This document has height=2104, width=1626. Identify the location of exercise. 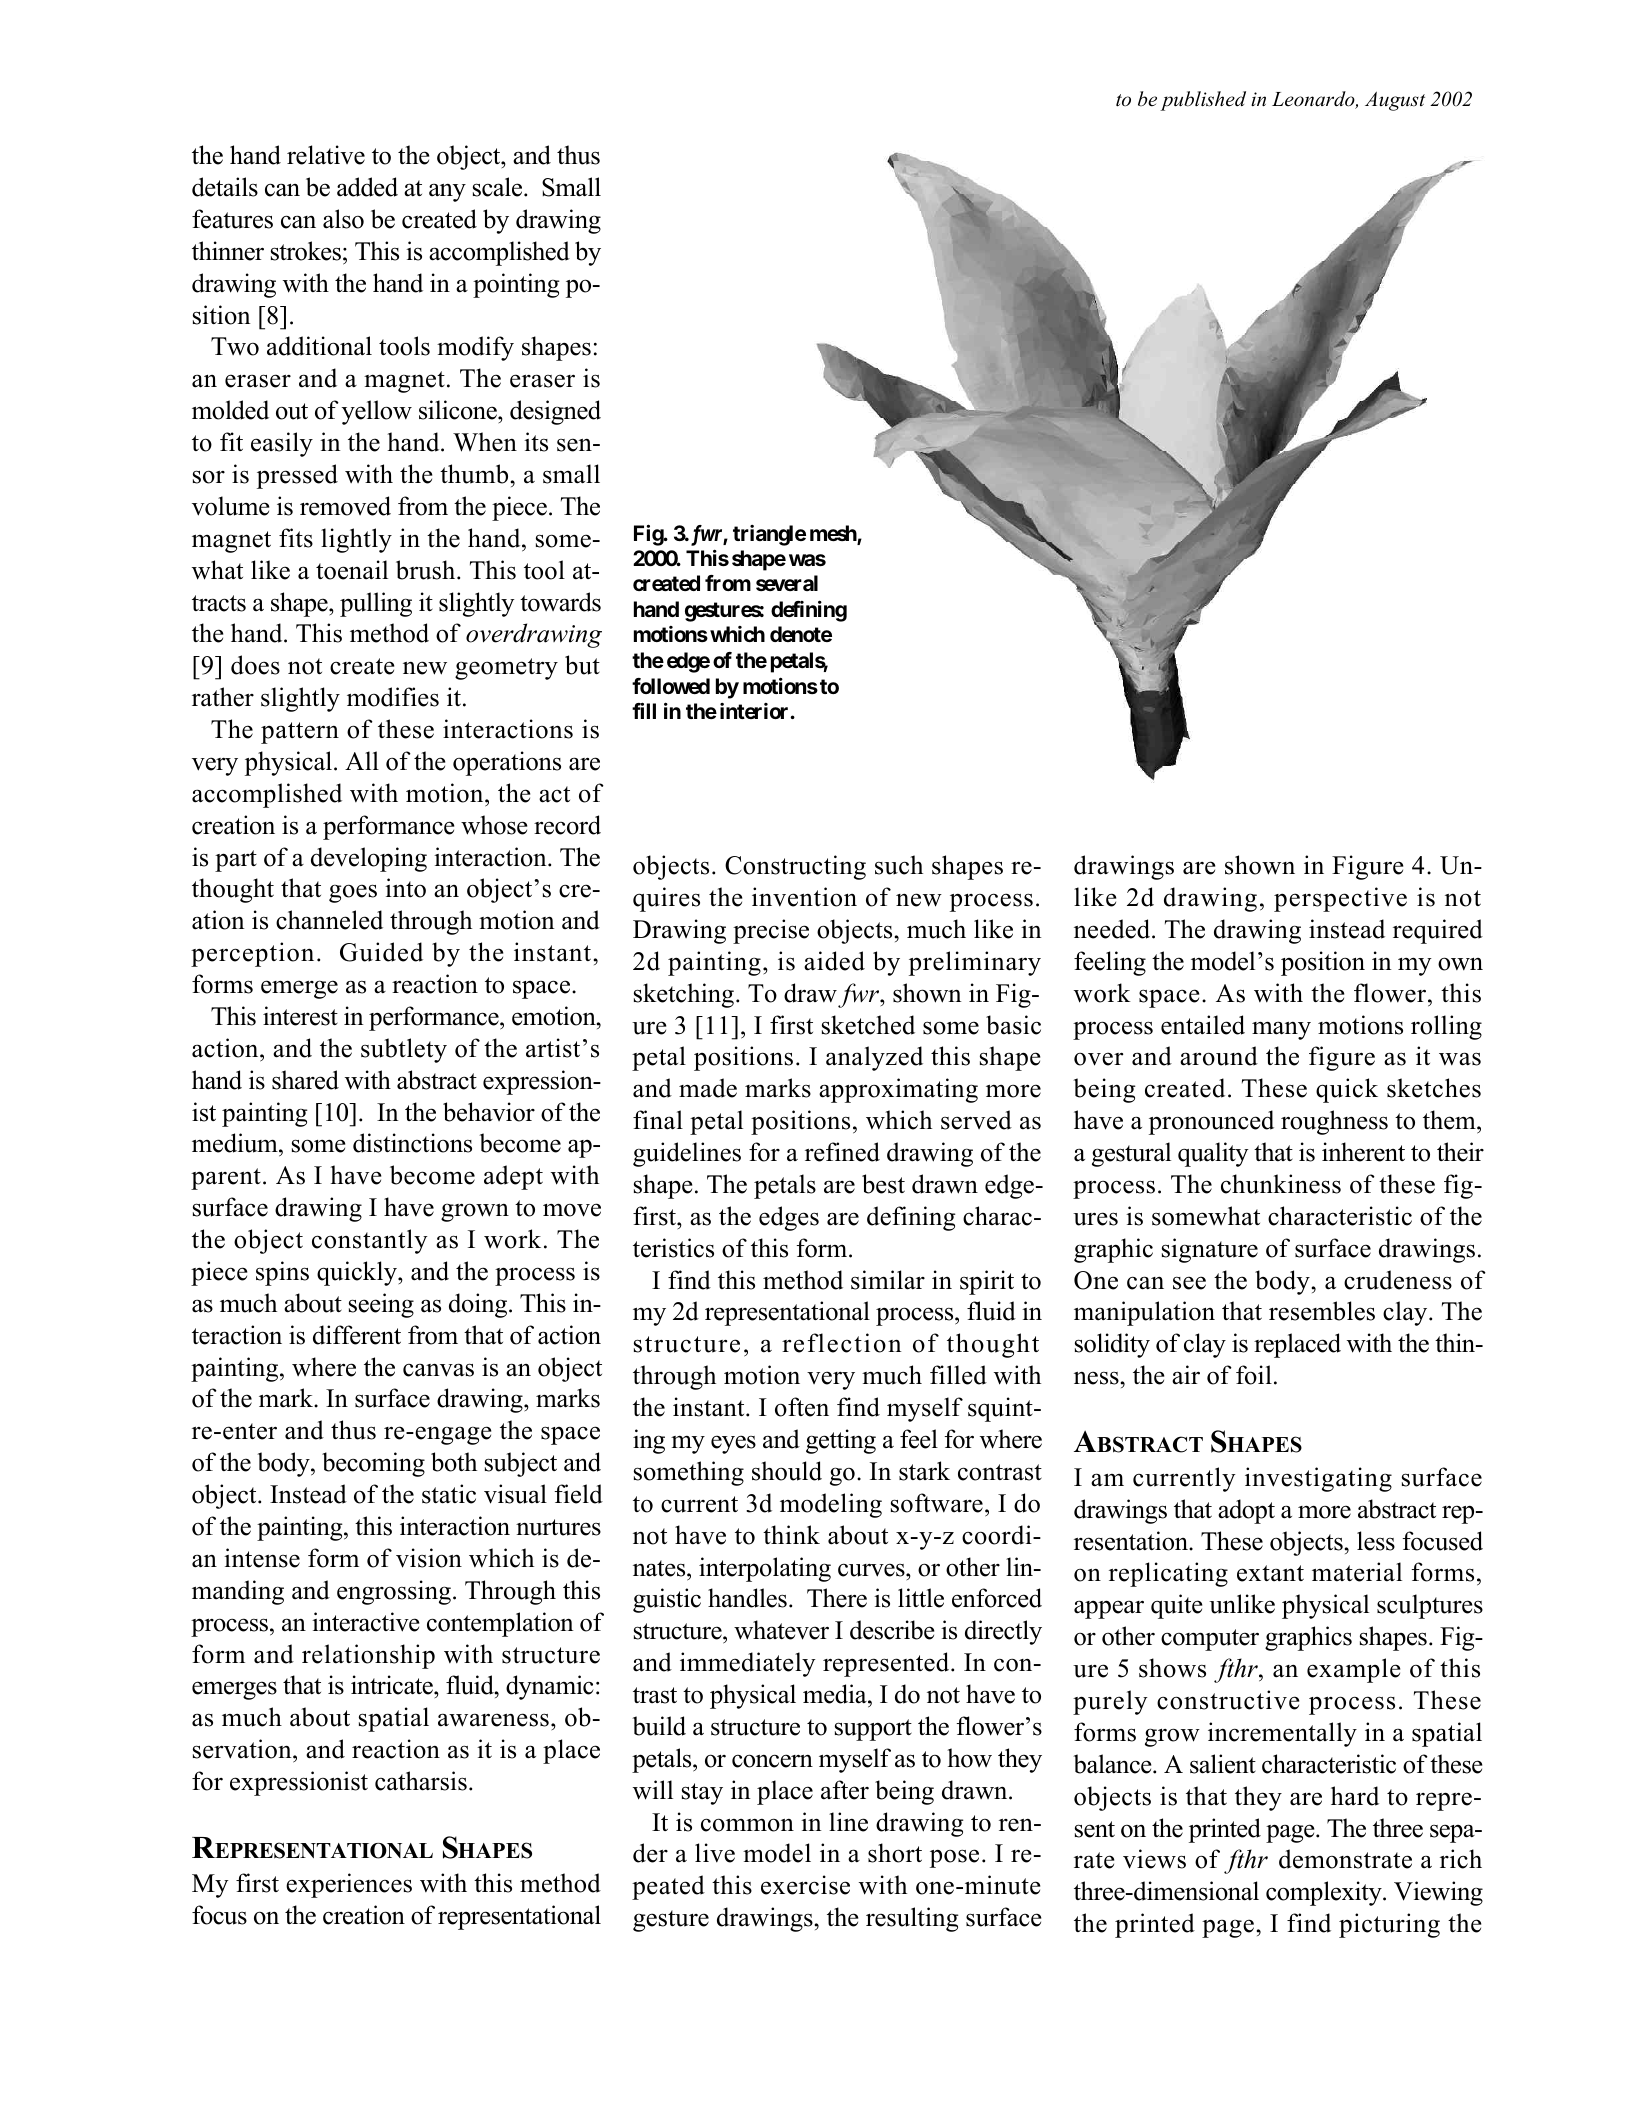
(805, 1885).
